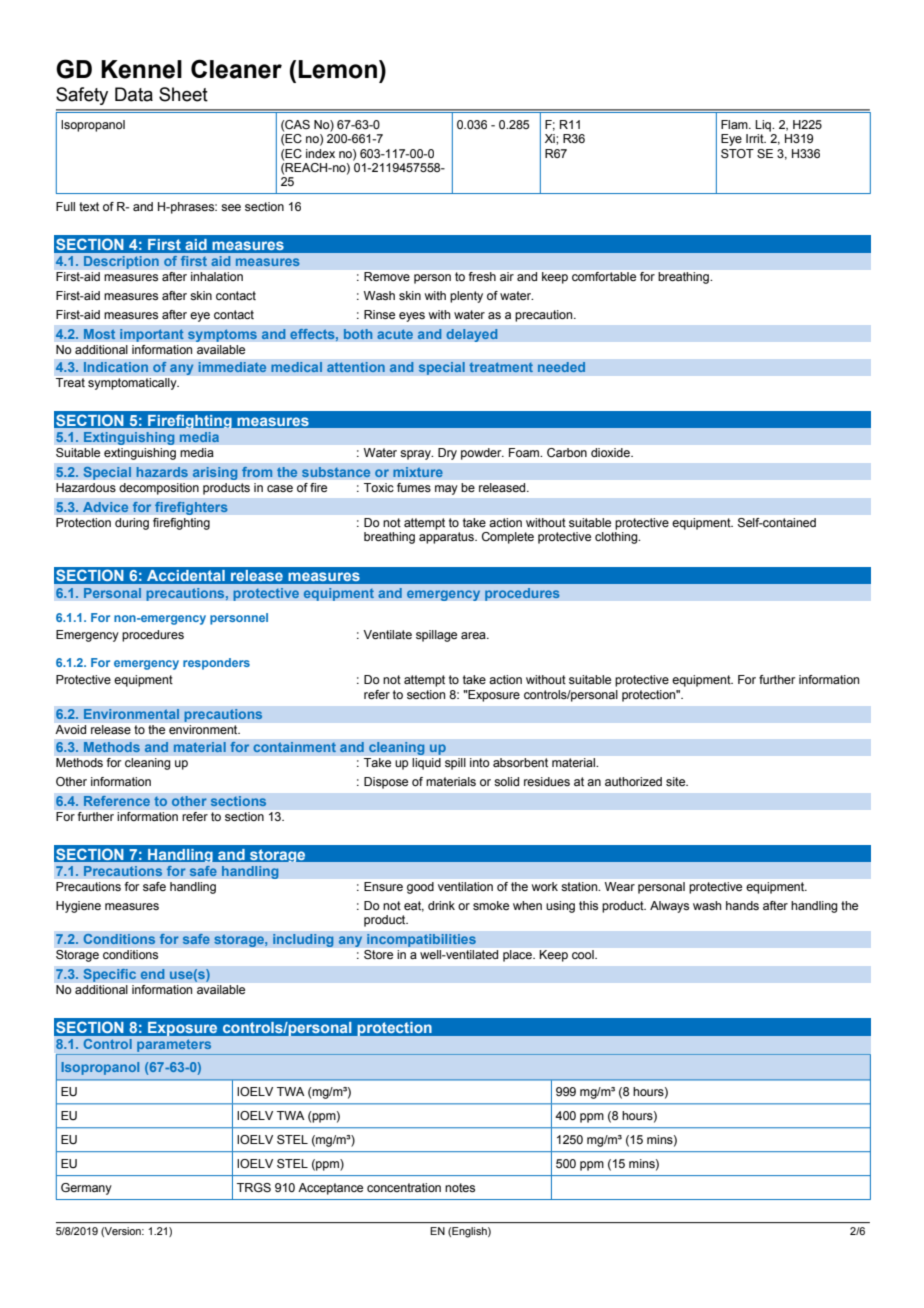 This image has width=924, height=1308. I want to click on Data, so click(134, 94).
